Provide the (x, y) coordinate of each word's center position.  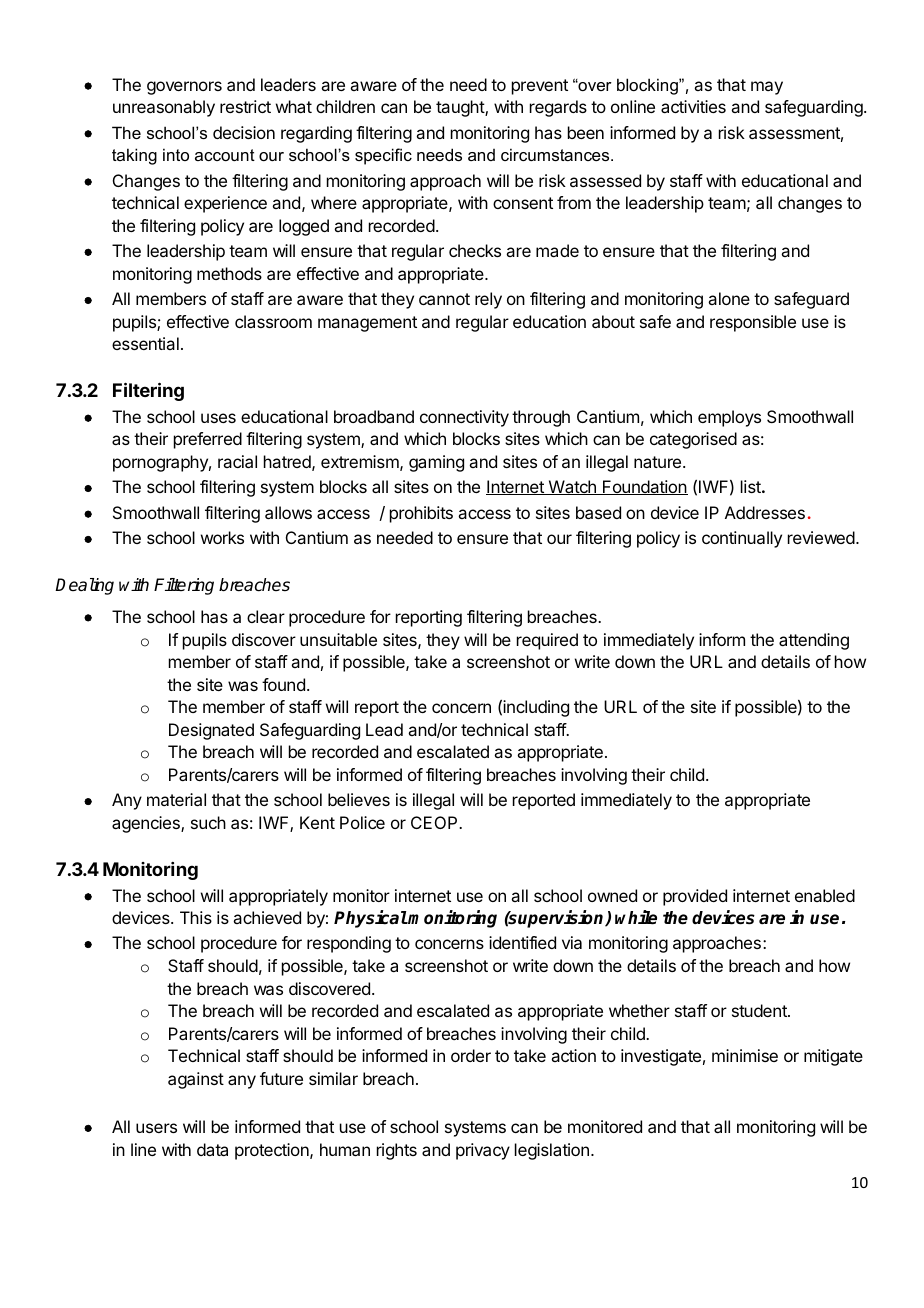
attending (814, 641)
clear (266, 616)
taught (461, 108)
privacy (483, 1151)
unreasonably (164, 108)
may (767, 88)
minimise (745, 1055)
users (156, 1128)
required (547, 641)
